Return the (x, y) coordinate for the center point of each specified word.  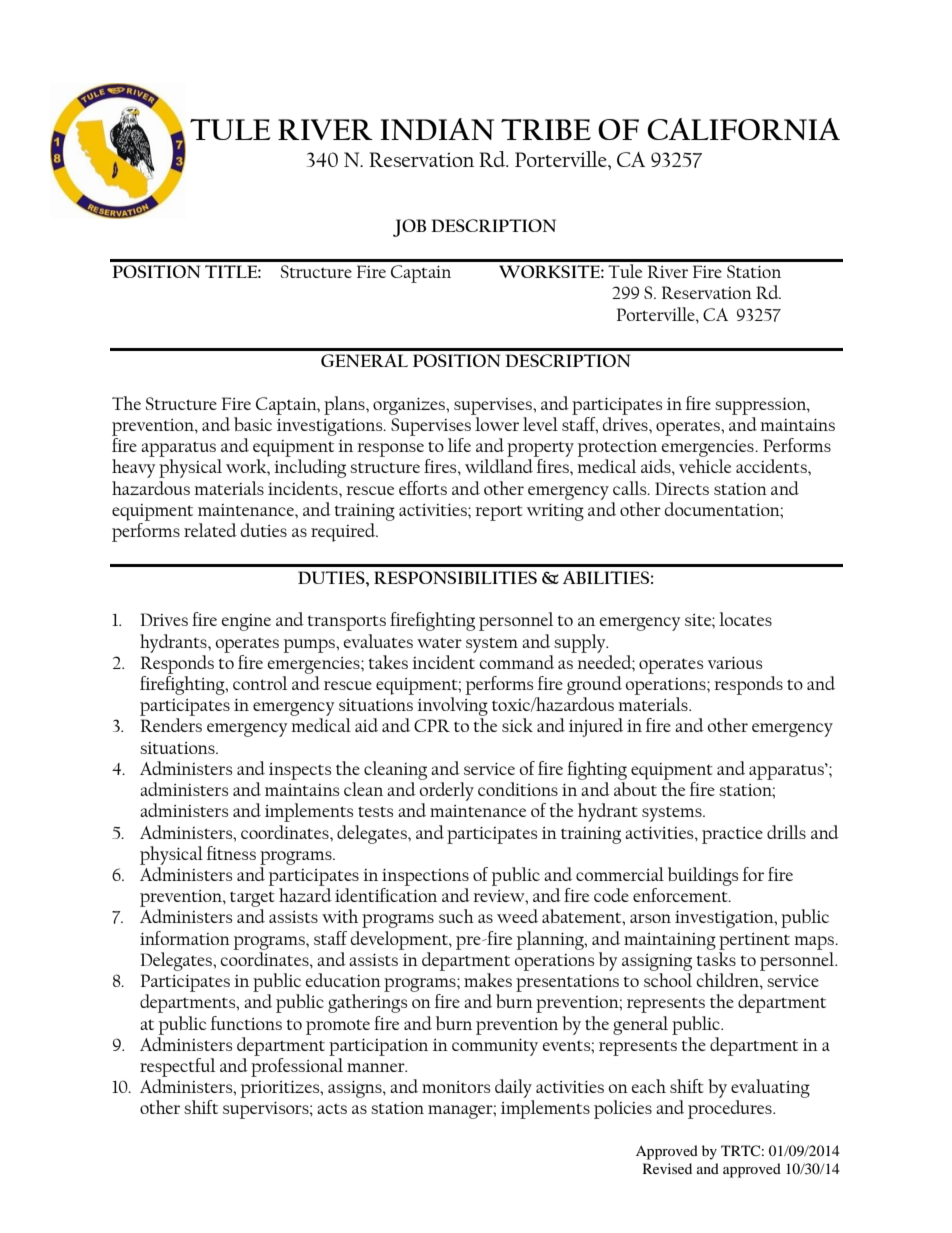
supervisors (267, 1110)
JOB (409, 228)
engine (246, 622)
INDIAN (437, 129)
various (735, 663)
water (439, 642)
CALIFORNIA (743, 129)
